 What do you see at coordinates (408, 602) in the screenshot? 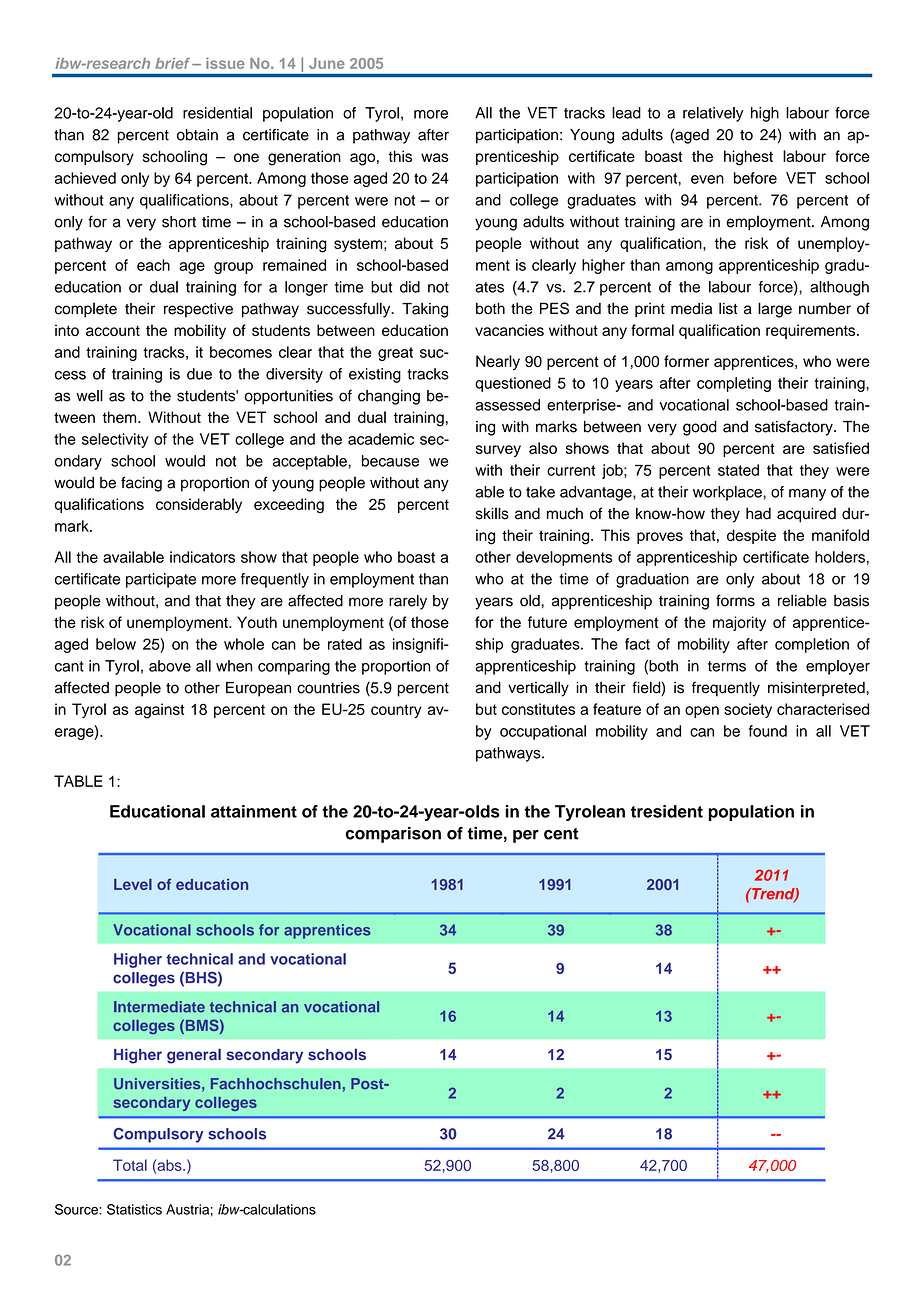
I see `rarely` at bounding box center [408, 602].
